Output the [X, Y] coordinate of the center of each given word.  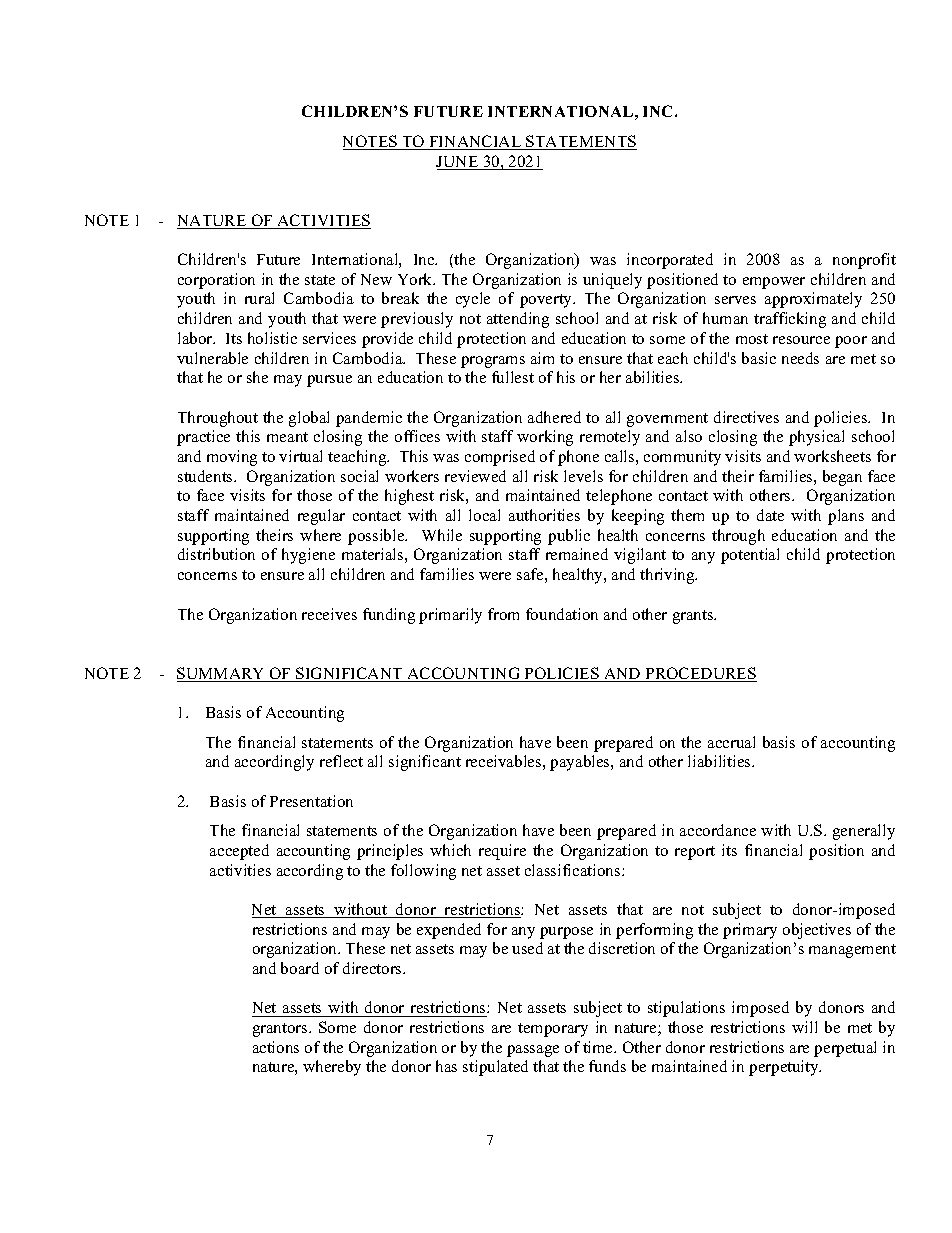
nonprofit [864, 261]
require [502, 852]
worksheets [832, 456]
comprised [500, 458]
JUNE [458, 163]
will [804, 1027]
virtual [300, 456]
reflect [341, 761]
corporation [216, 281]
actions [276, 1047]
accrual [731, 742]
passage [533, 1051]
